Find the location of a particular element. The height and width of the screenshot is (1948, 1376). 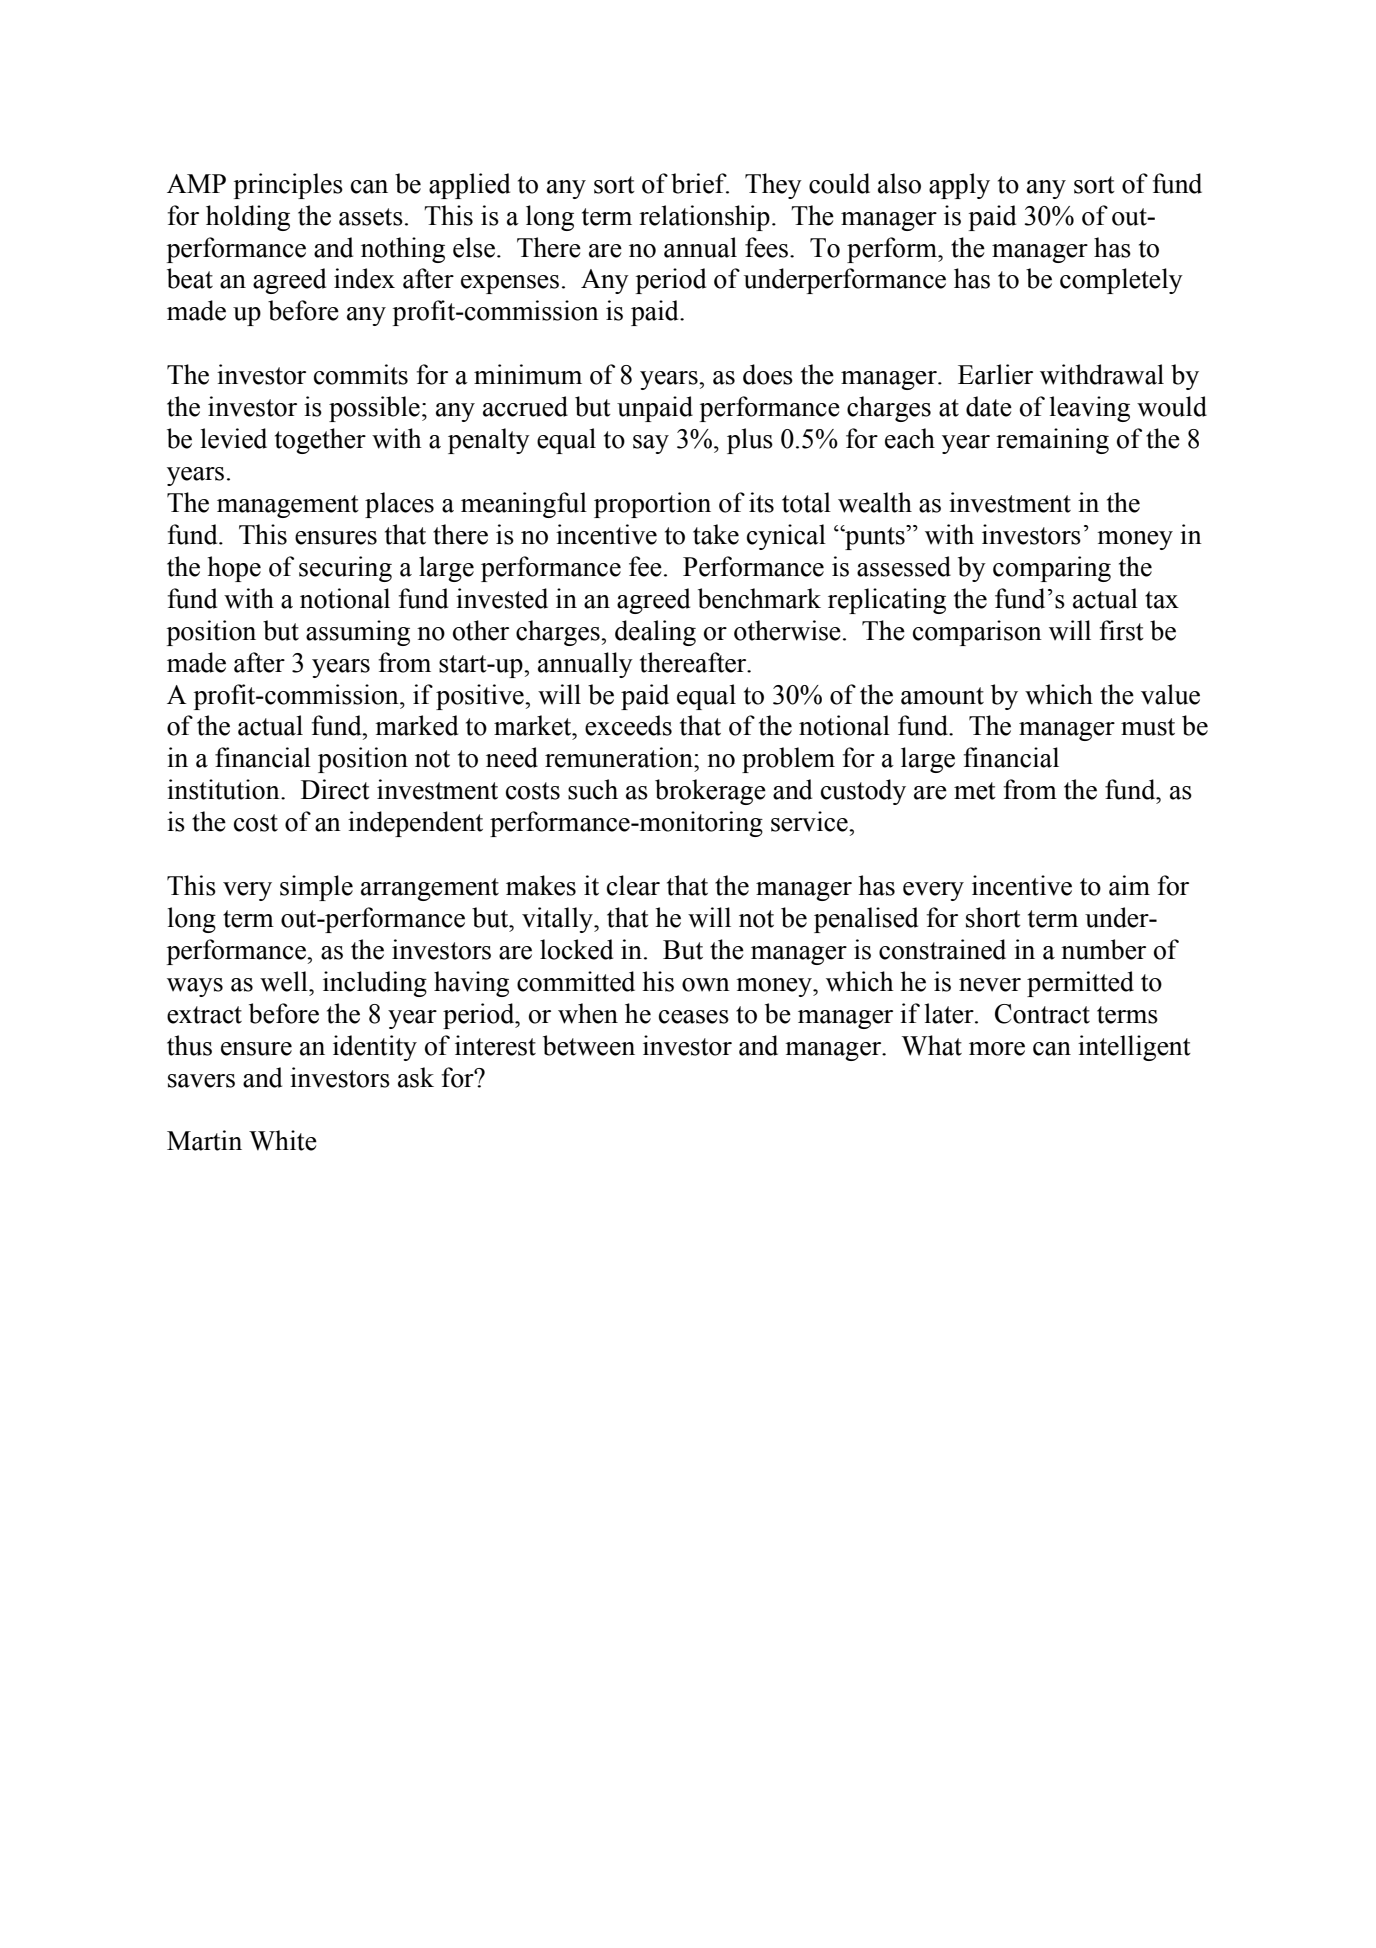

assuming is located at coordinates (358, 633).
